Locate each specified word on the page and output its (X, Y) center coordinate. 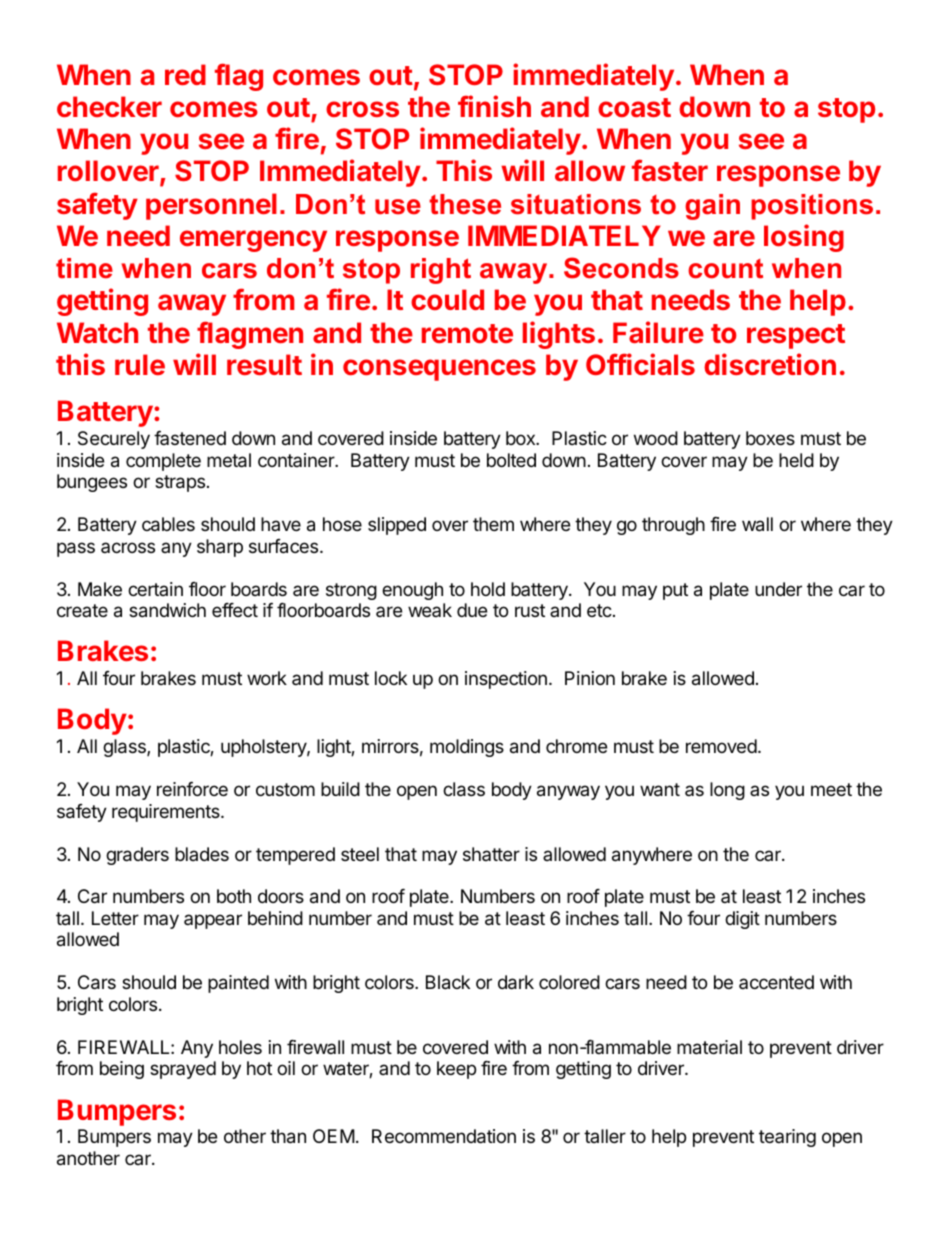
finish (494, 106)
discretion (770, 364)
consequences (439, 370)
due (472, 610)
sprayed (183, 1070)
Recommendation (444, 1136)
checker (109, 106)
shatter (491, 854)
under (778, 589)
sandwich (167, 610)
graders (137, 856)
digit (742, 920)
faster (670, 170)
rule (140, 364)
